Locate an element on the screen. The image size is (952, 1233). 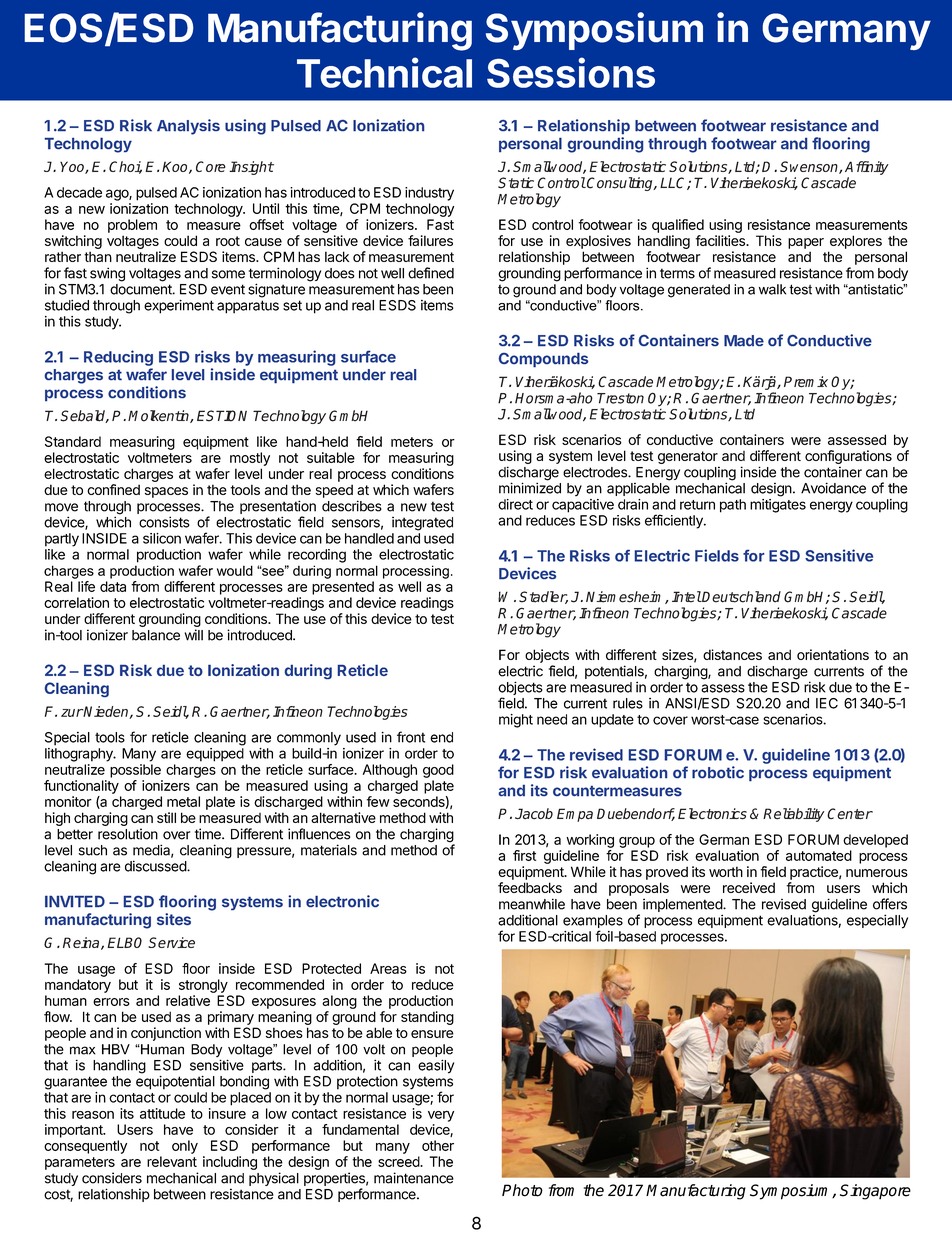
balance is located at coordinates (156, 635).
